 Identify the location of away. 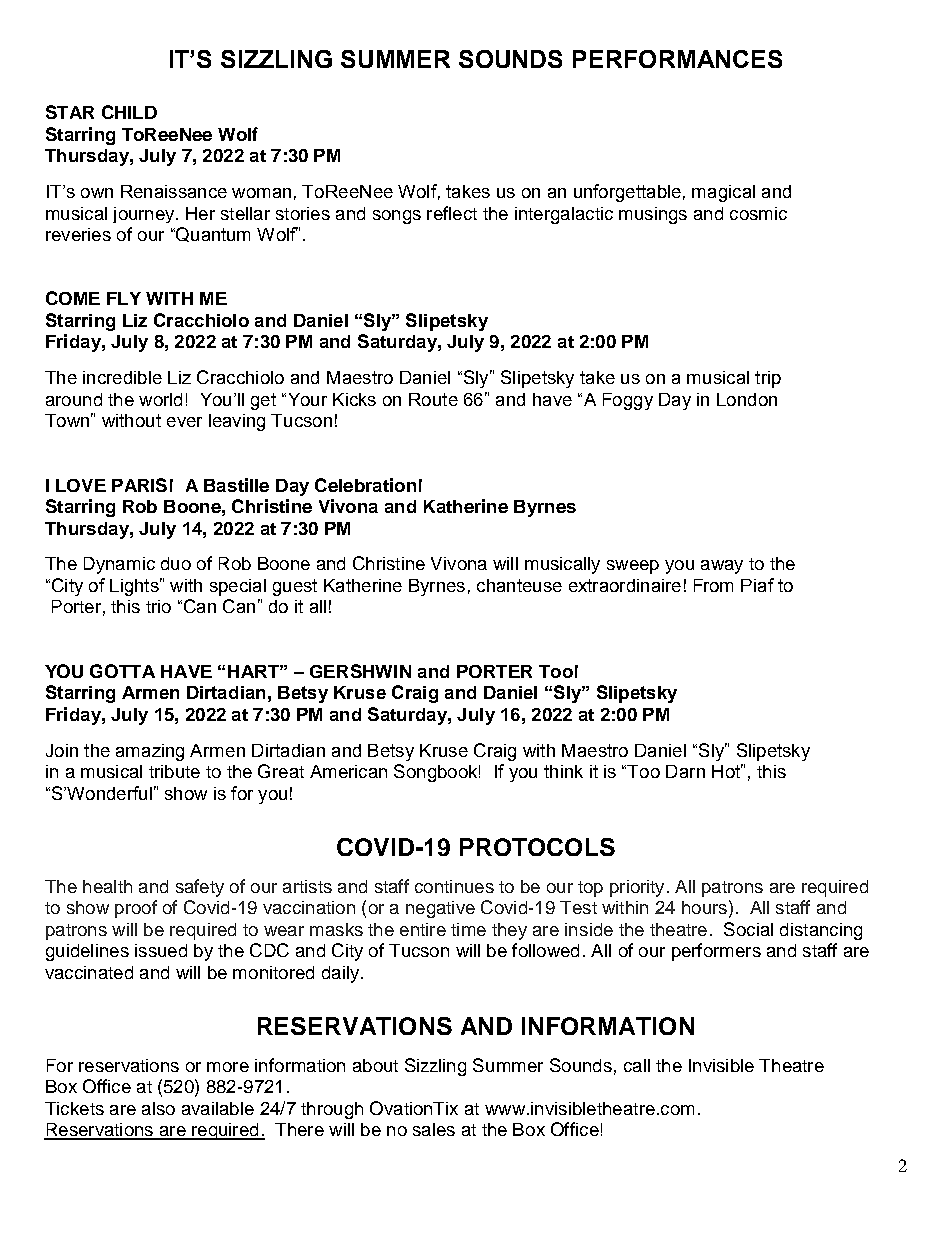
(722, 567).
